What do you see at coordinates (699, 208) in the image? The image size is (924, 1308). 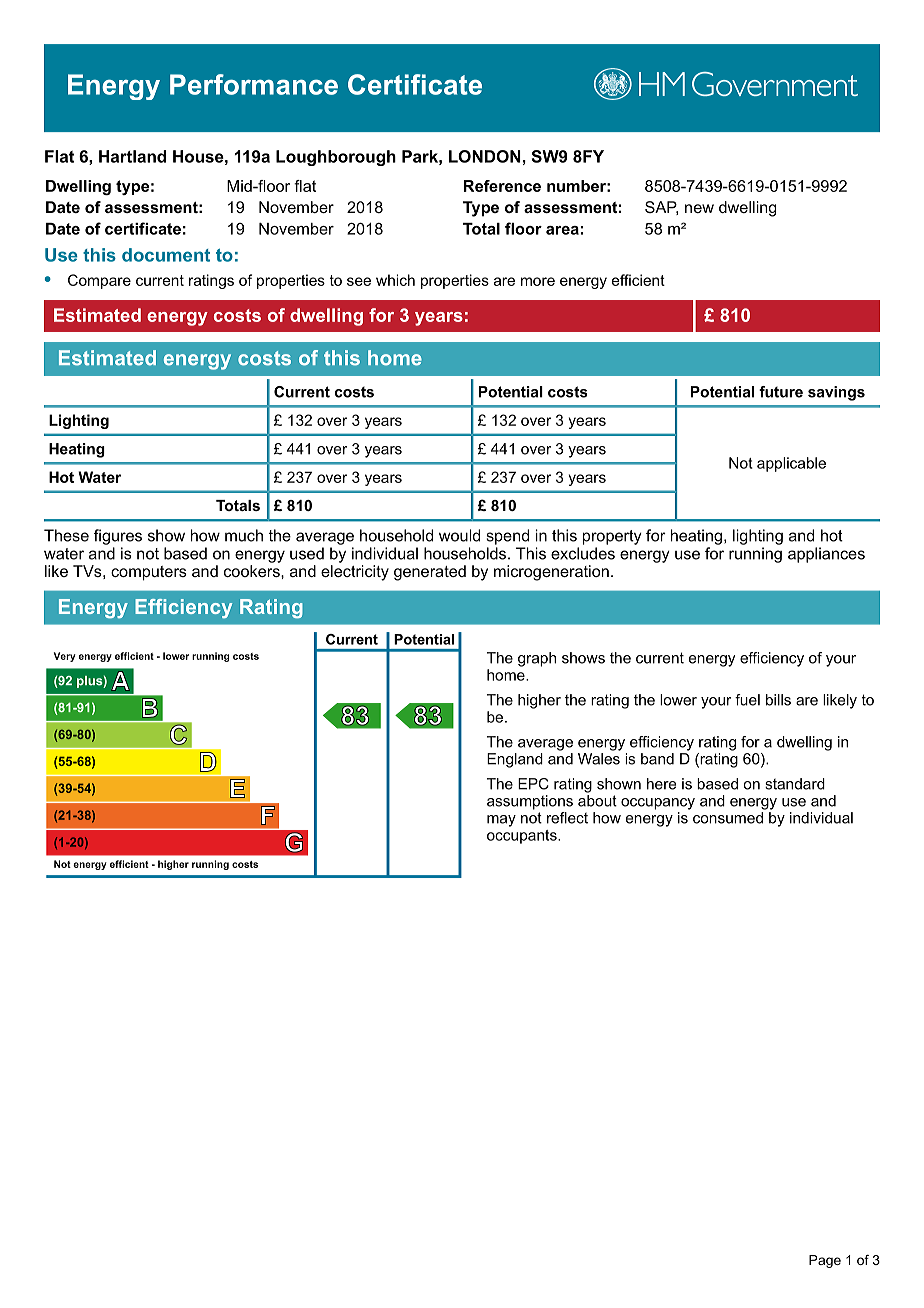 I see `new` at bounding box center [699, 208].
